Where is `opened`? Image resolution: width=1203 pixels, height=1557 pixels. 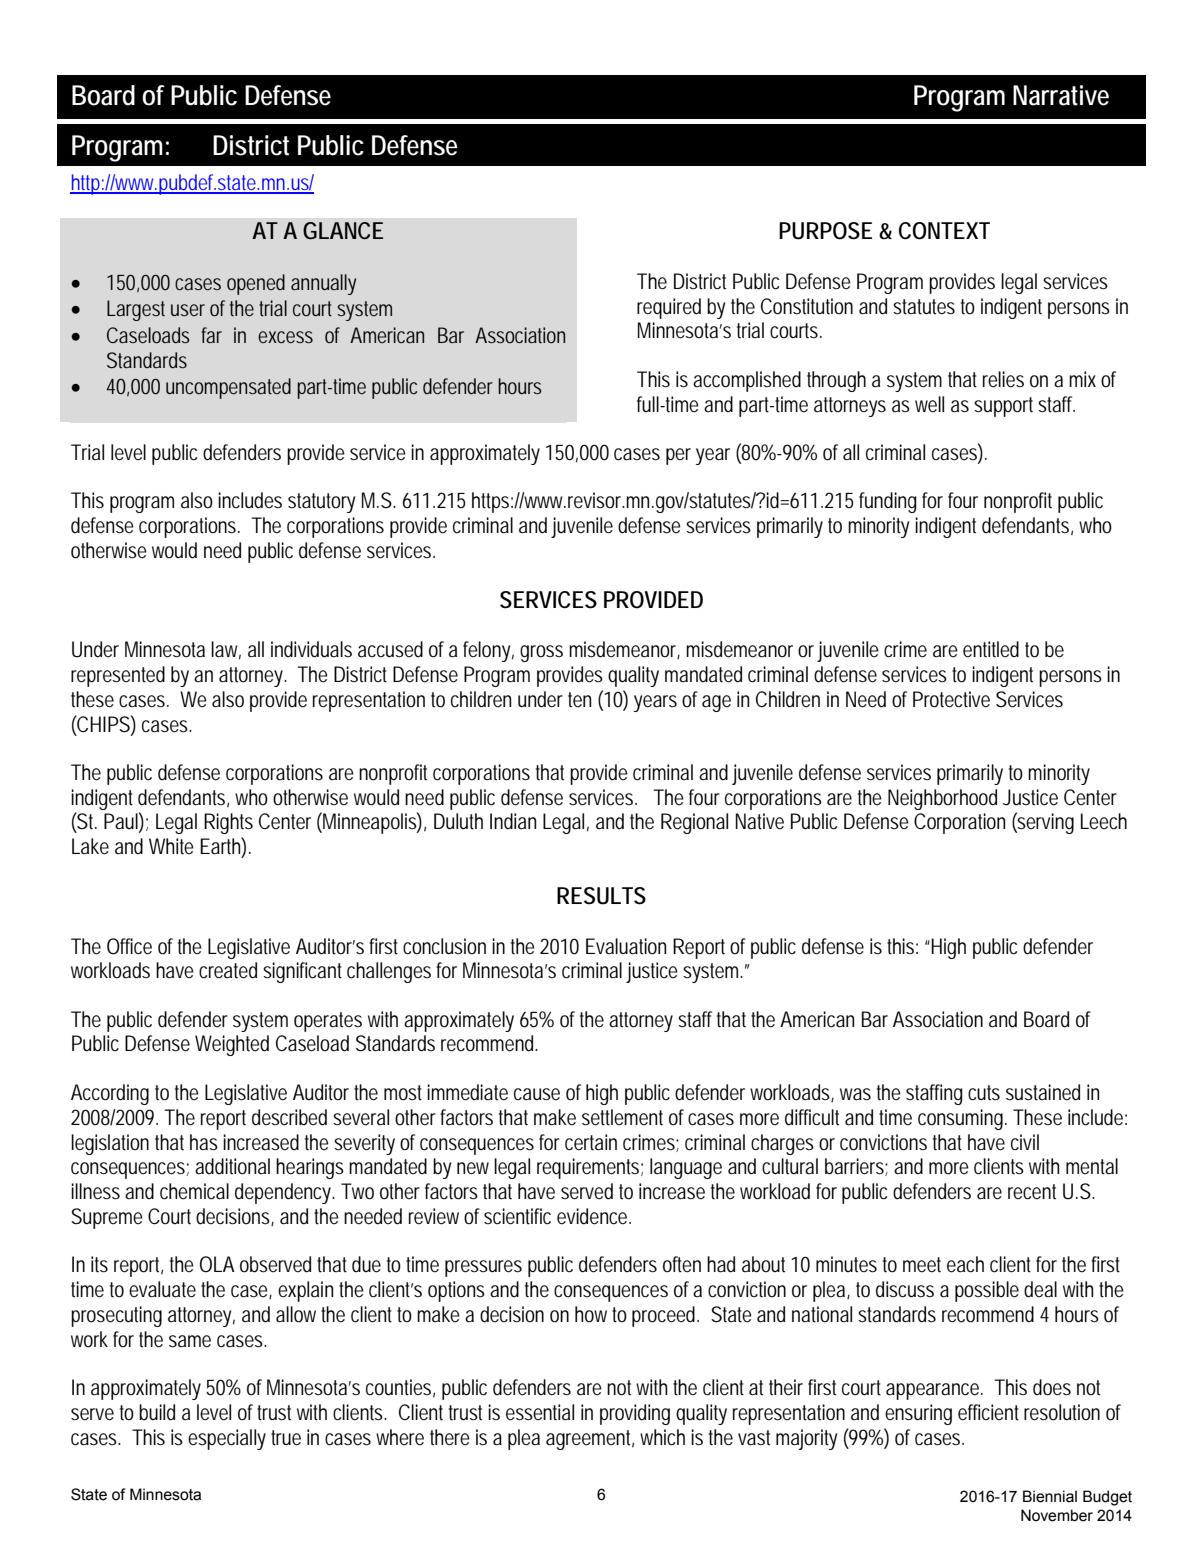 opened is located at coordinates (256, 284).
